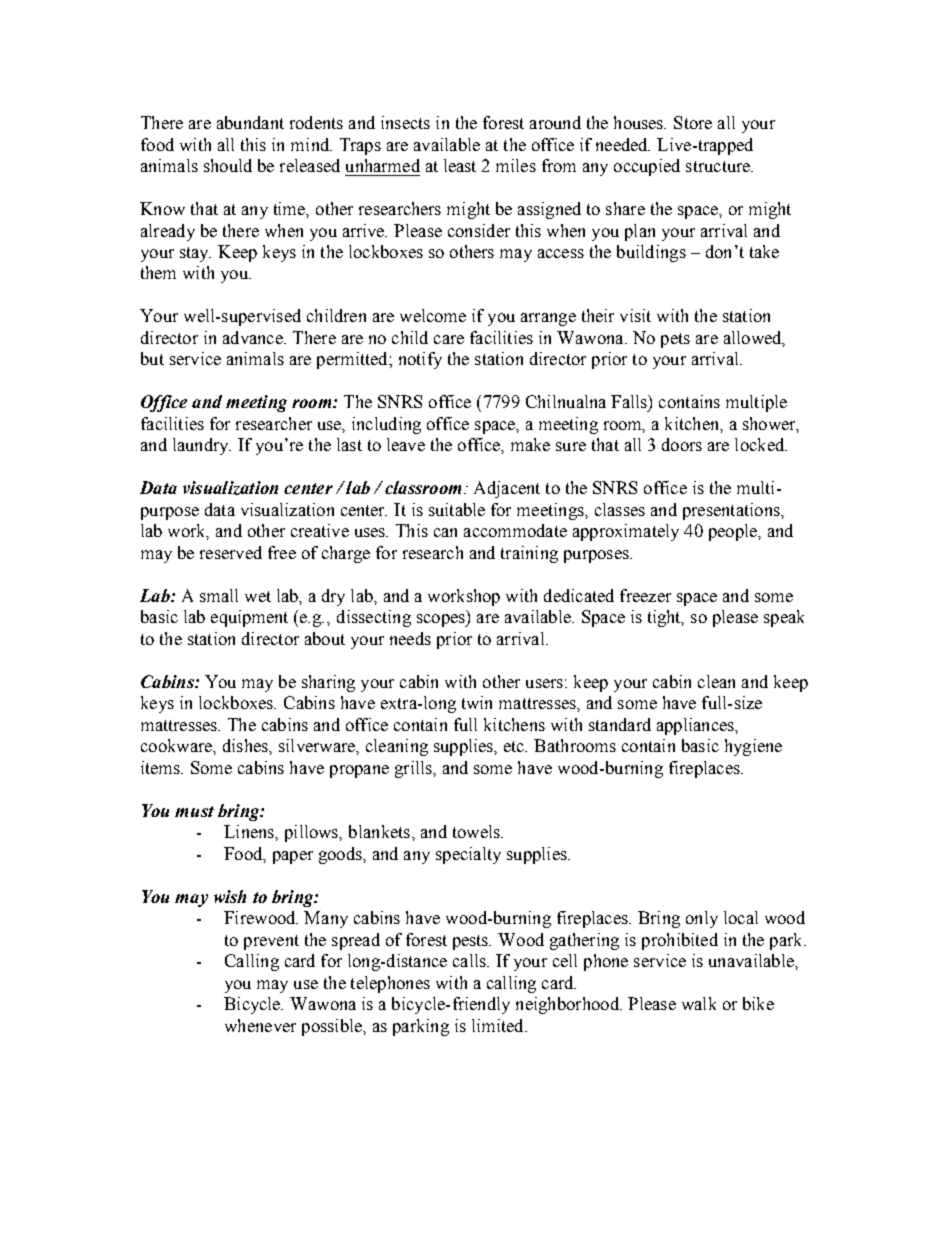 The image size is (952, 1233). I want to click on structure, so click(719, 166).
